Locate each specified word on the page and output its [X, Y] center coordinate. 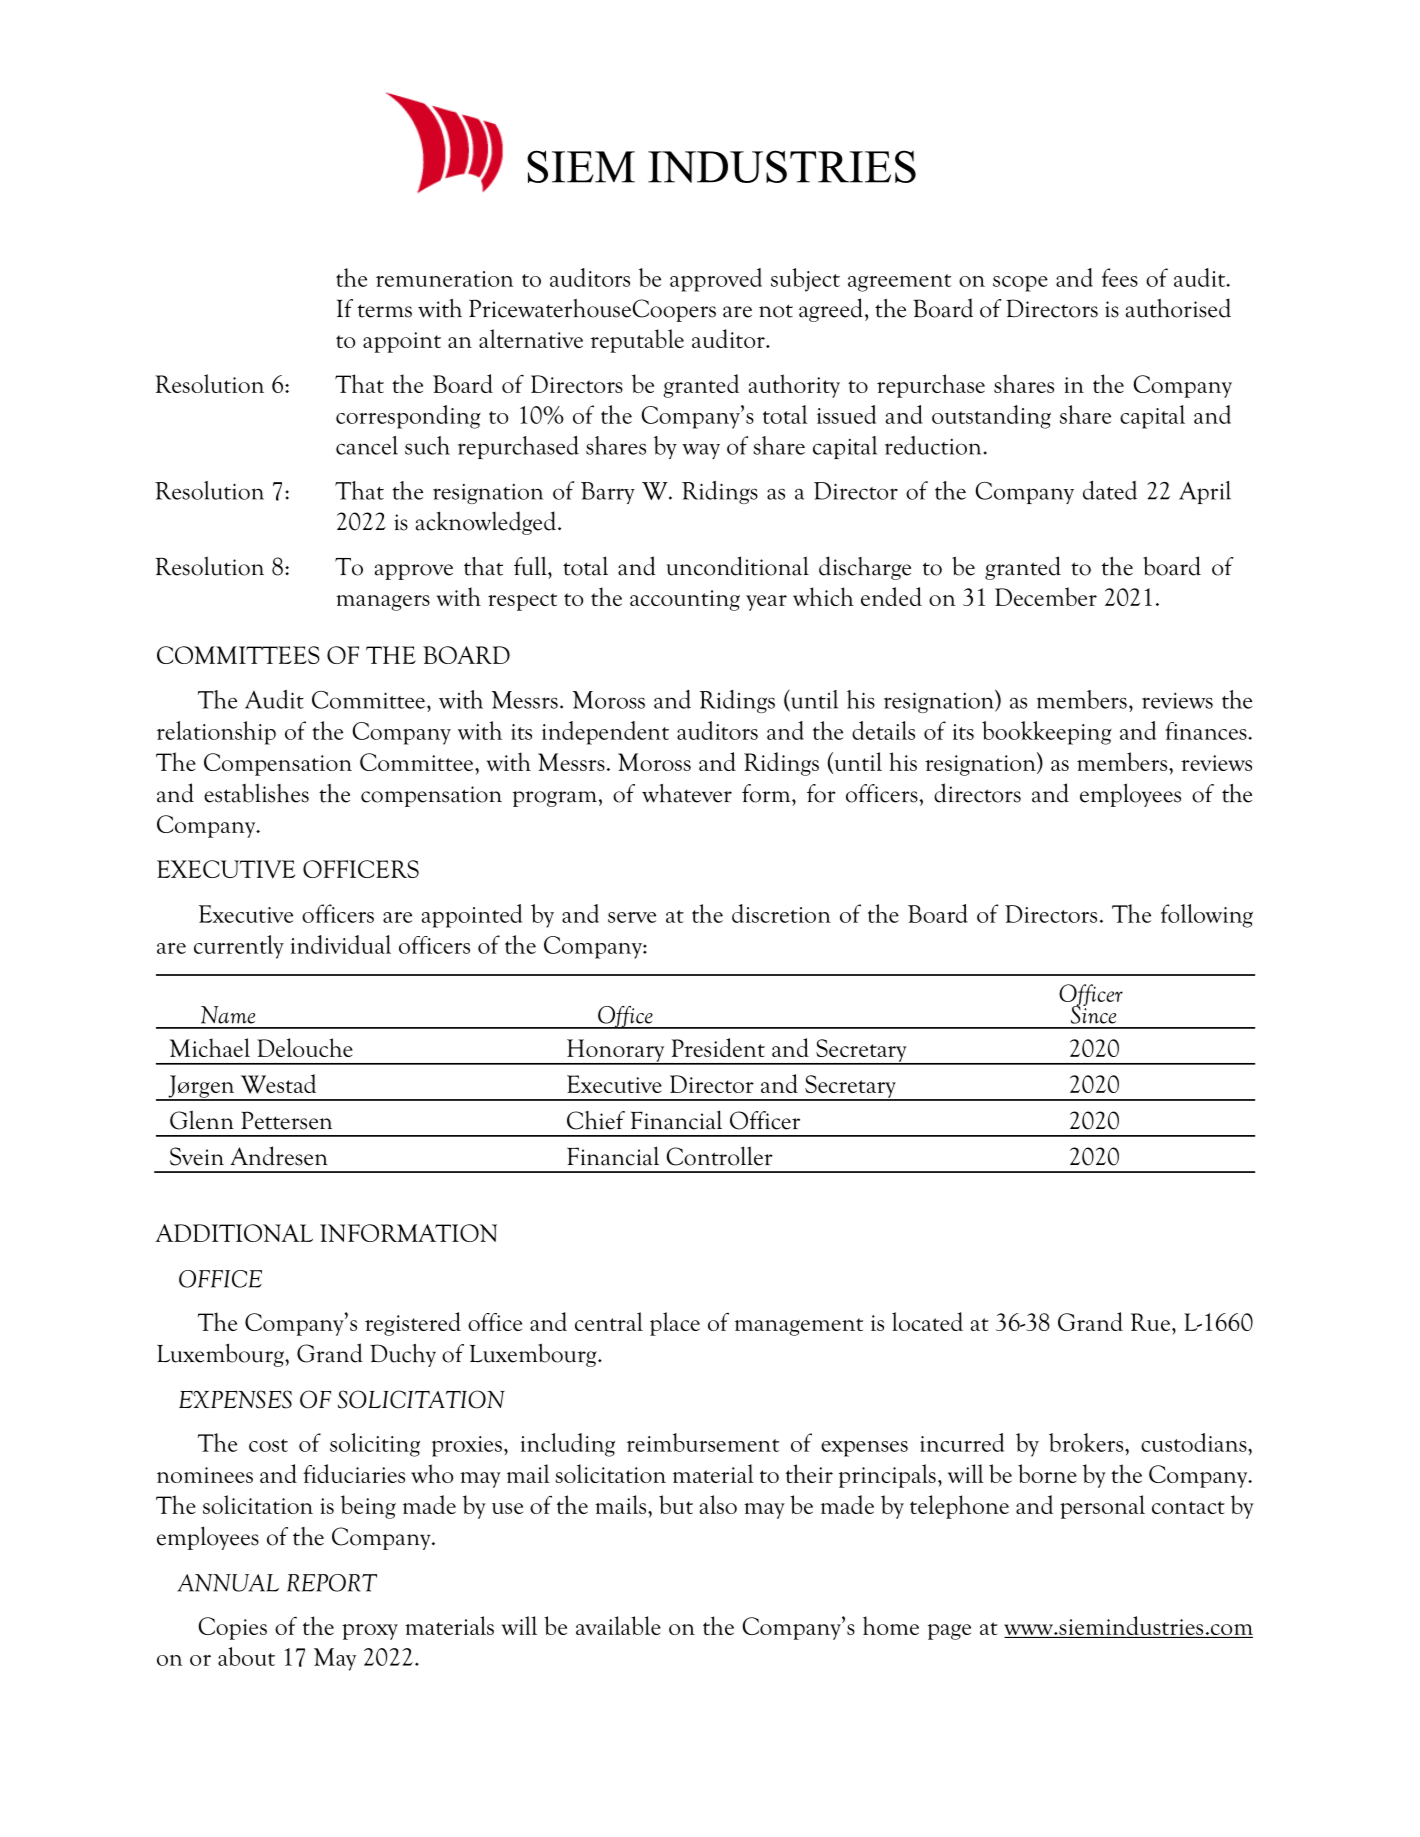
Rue [1150, 1322]
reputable [637, 341]
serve [632, 917]
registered [413, 1324]
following [1207, 916]
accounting [685, 600]
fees [1120, 277]
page [949, 1632]
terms [385, 311]
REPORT [332, 1583]
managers [383, 603]
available [618, 1625]
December [1046, 596]
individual [341, 944]
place [675, 1324]
